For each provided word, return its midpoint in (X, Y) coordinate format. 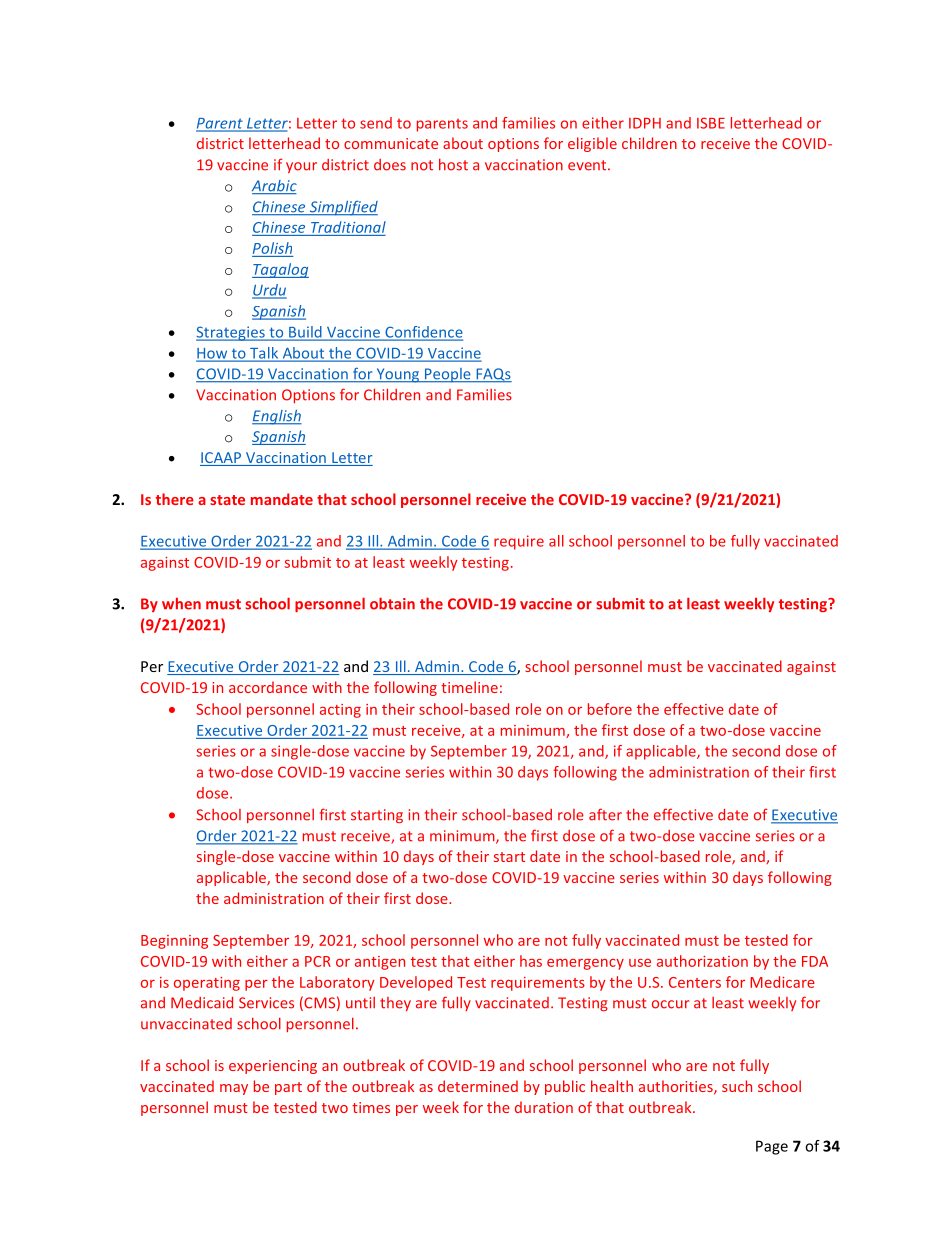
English (277, 417)
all (556, 541)
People (448, 375)
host (453, 165)
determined (478, 1086)
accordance (268, 687)
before (610, 709)
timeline (469, 687)
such (737, 1086)
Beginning (174, 942)
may (234, 1089)
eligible (592, 144)
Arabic (274, 187)
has (531, 961)
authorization (702, 961)
